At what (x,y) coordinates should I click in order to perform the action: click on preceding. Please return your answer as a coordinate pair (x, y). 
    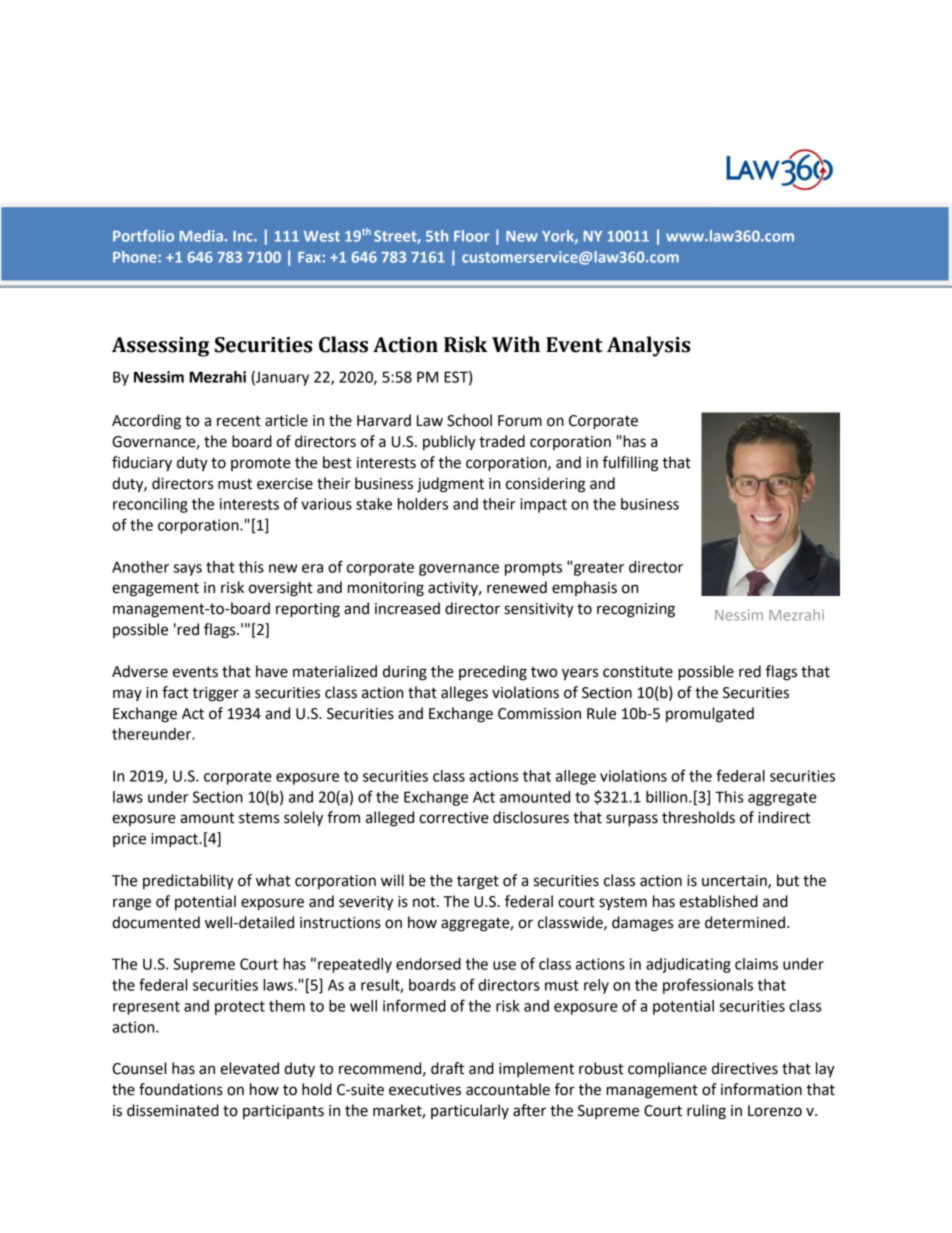
    Looking at the image, I should click on (493, 673).
